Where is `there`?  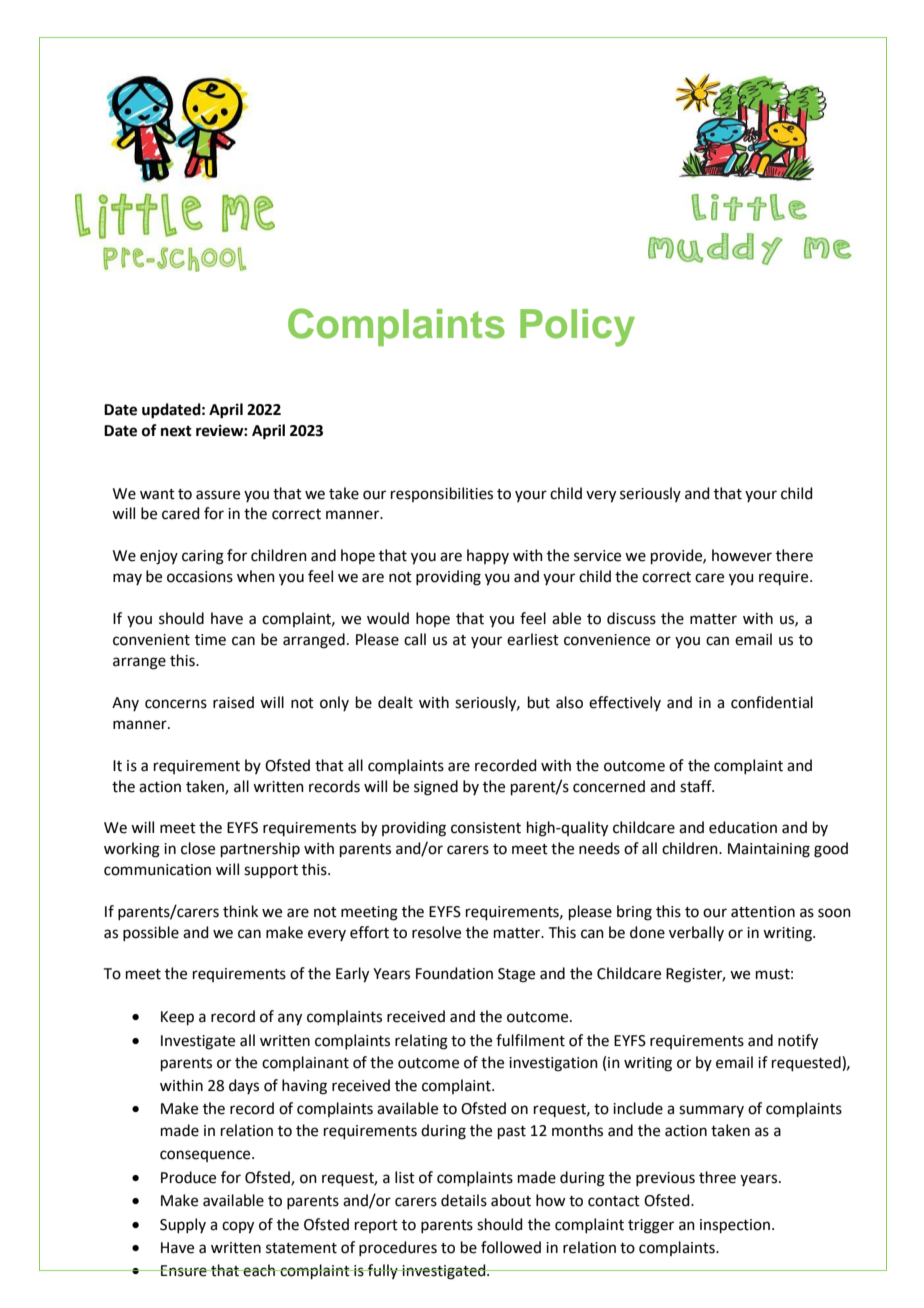
there is located at coordinates (794, 555).
